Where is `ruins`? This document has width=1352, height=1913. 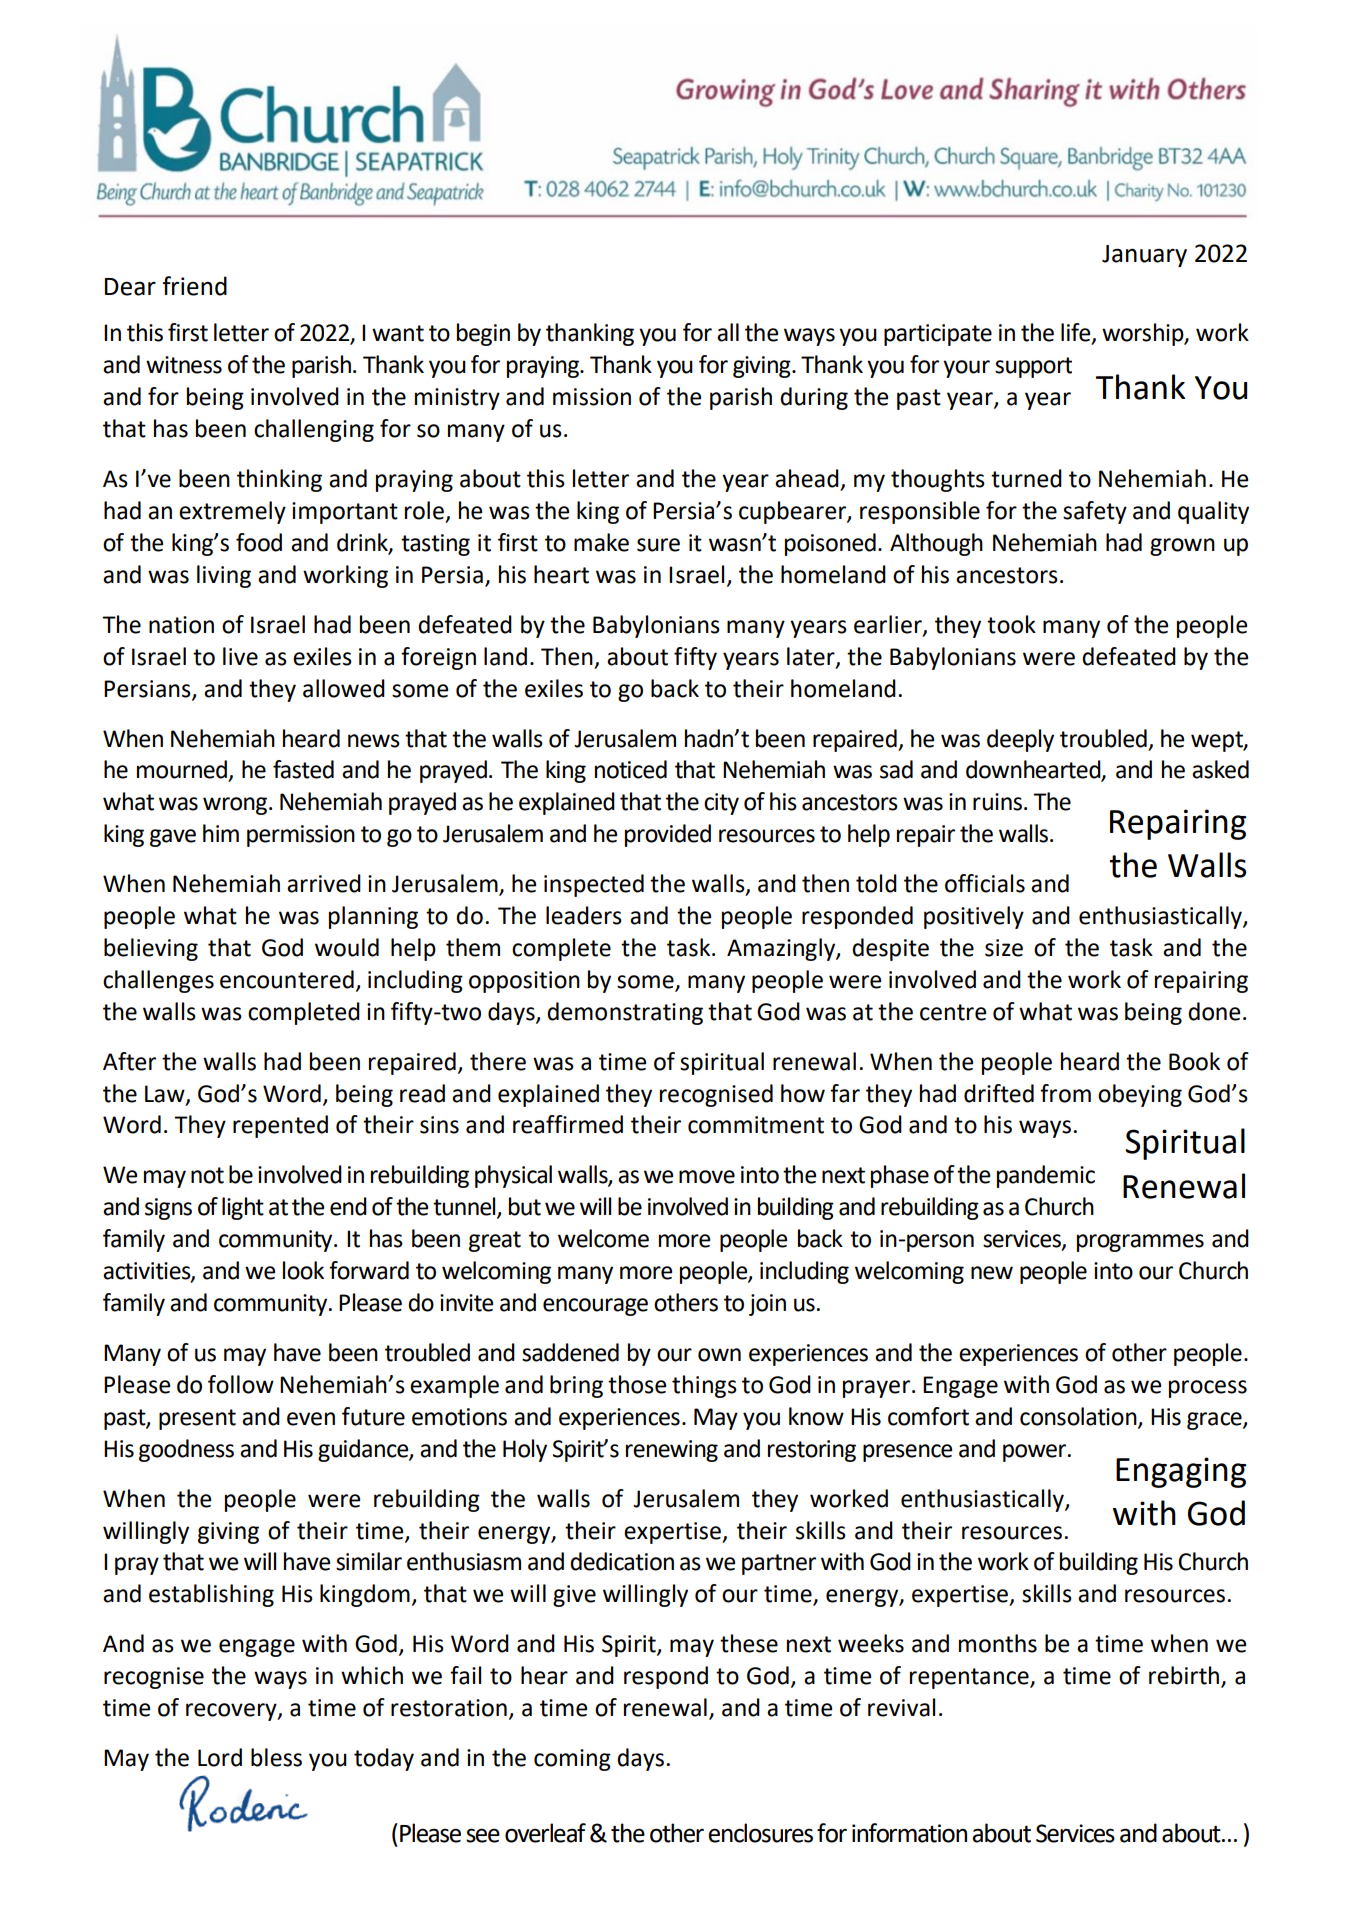
ruins is located at coordinates (997, 802).
